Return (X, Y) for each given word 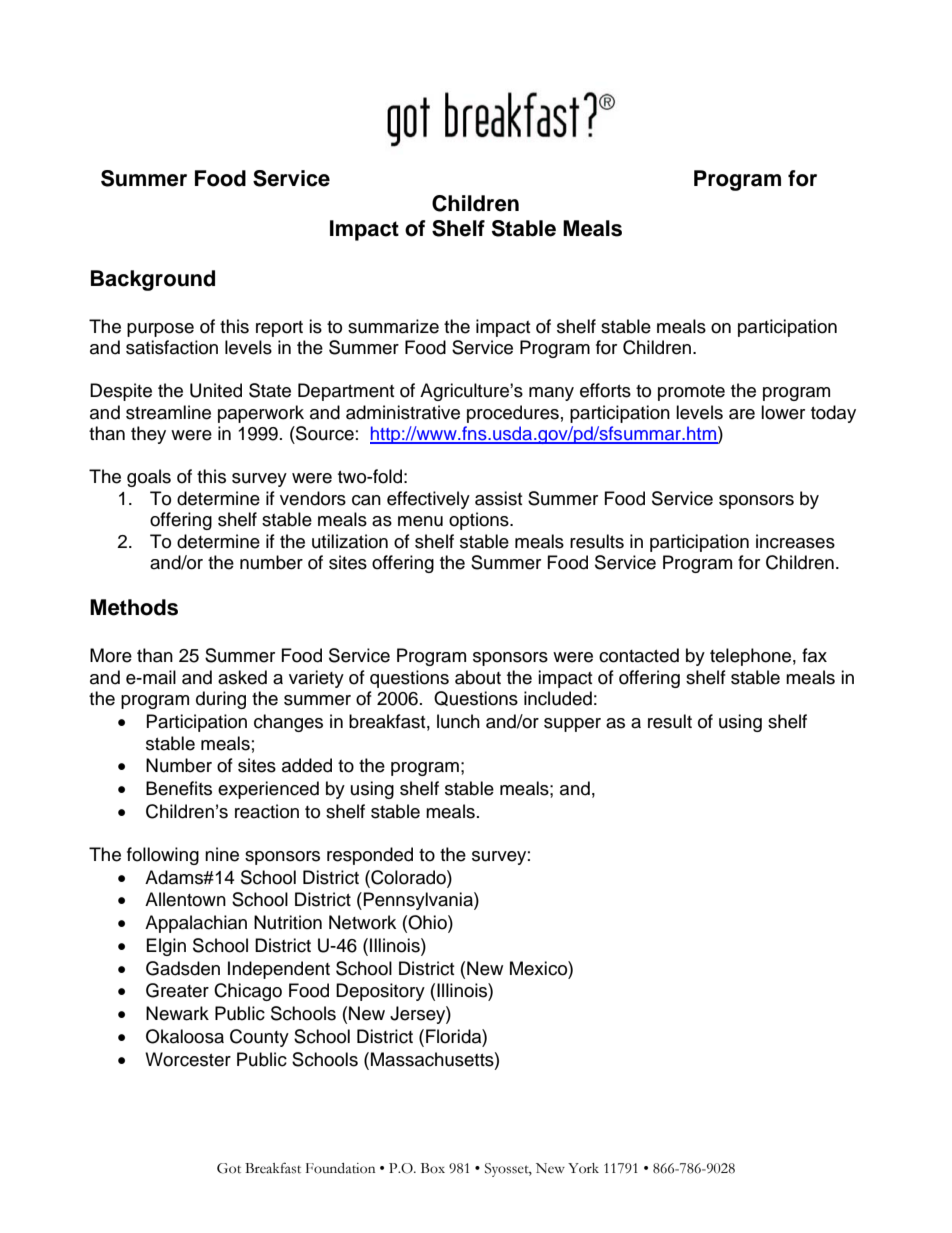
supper (572, 725)
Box (433, 1168)
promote (691, 393)
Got (229, 1168)
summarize (393, 326)
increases (795, 541)
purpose (160, 330)
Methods (134, 607)
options (480, 521)
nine (222, 854)
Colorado (408, 877)
